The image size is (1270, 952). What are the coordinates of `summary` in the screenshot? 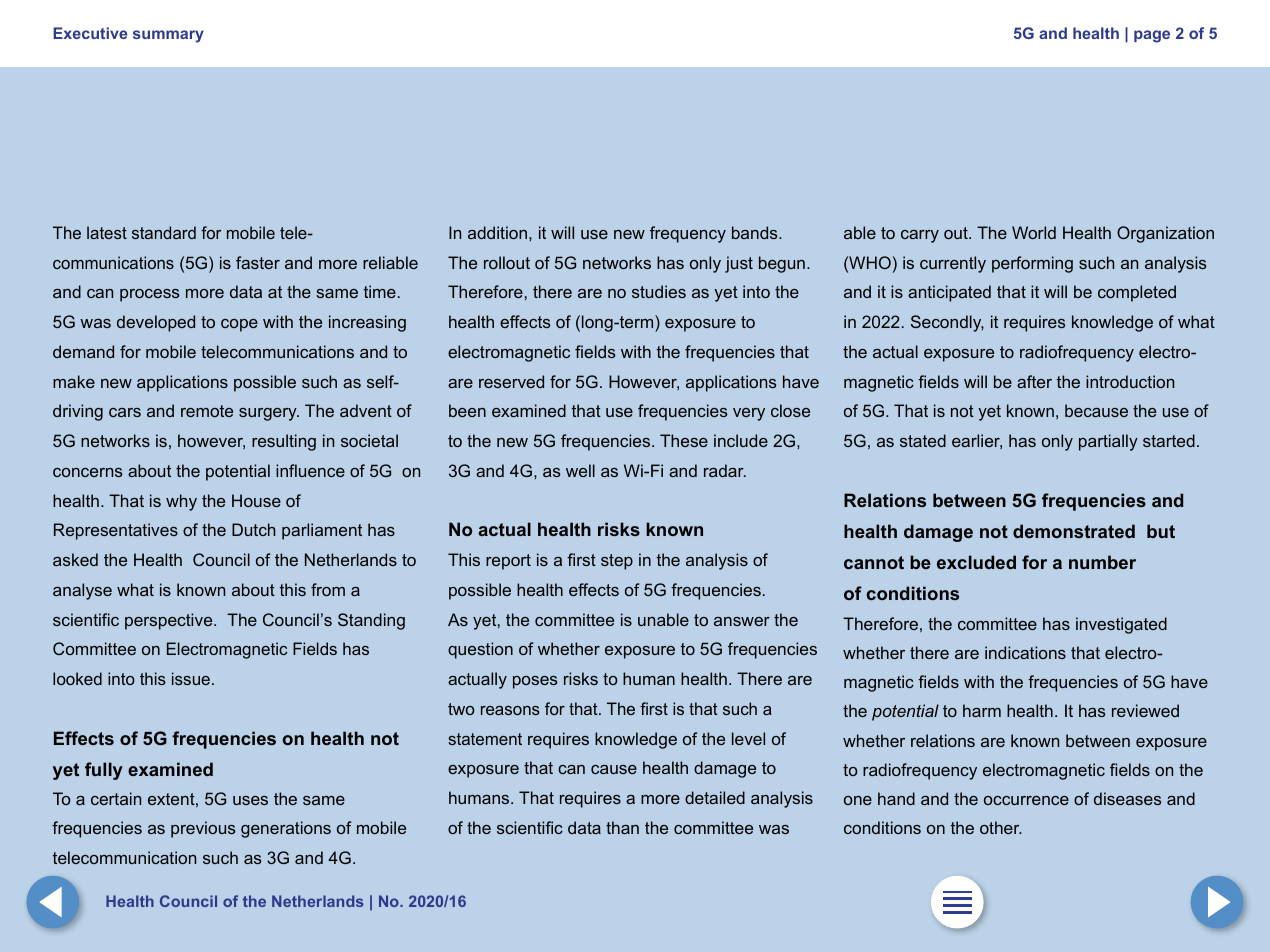 It's located at (168, 36).
